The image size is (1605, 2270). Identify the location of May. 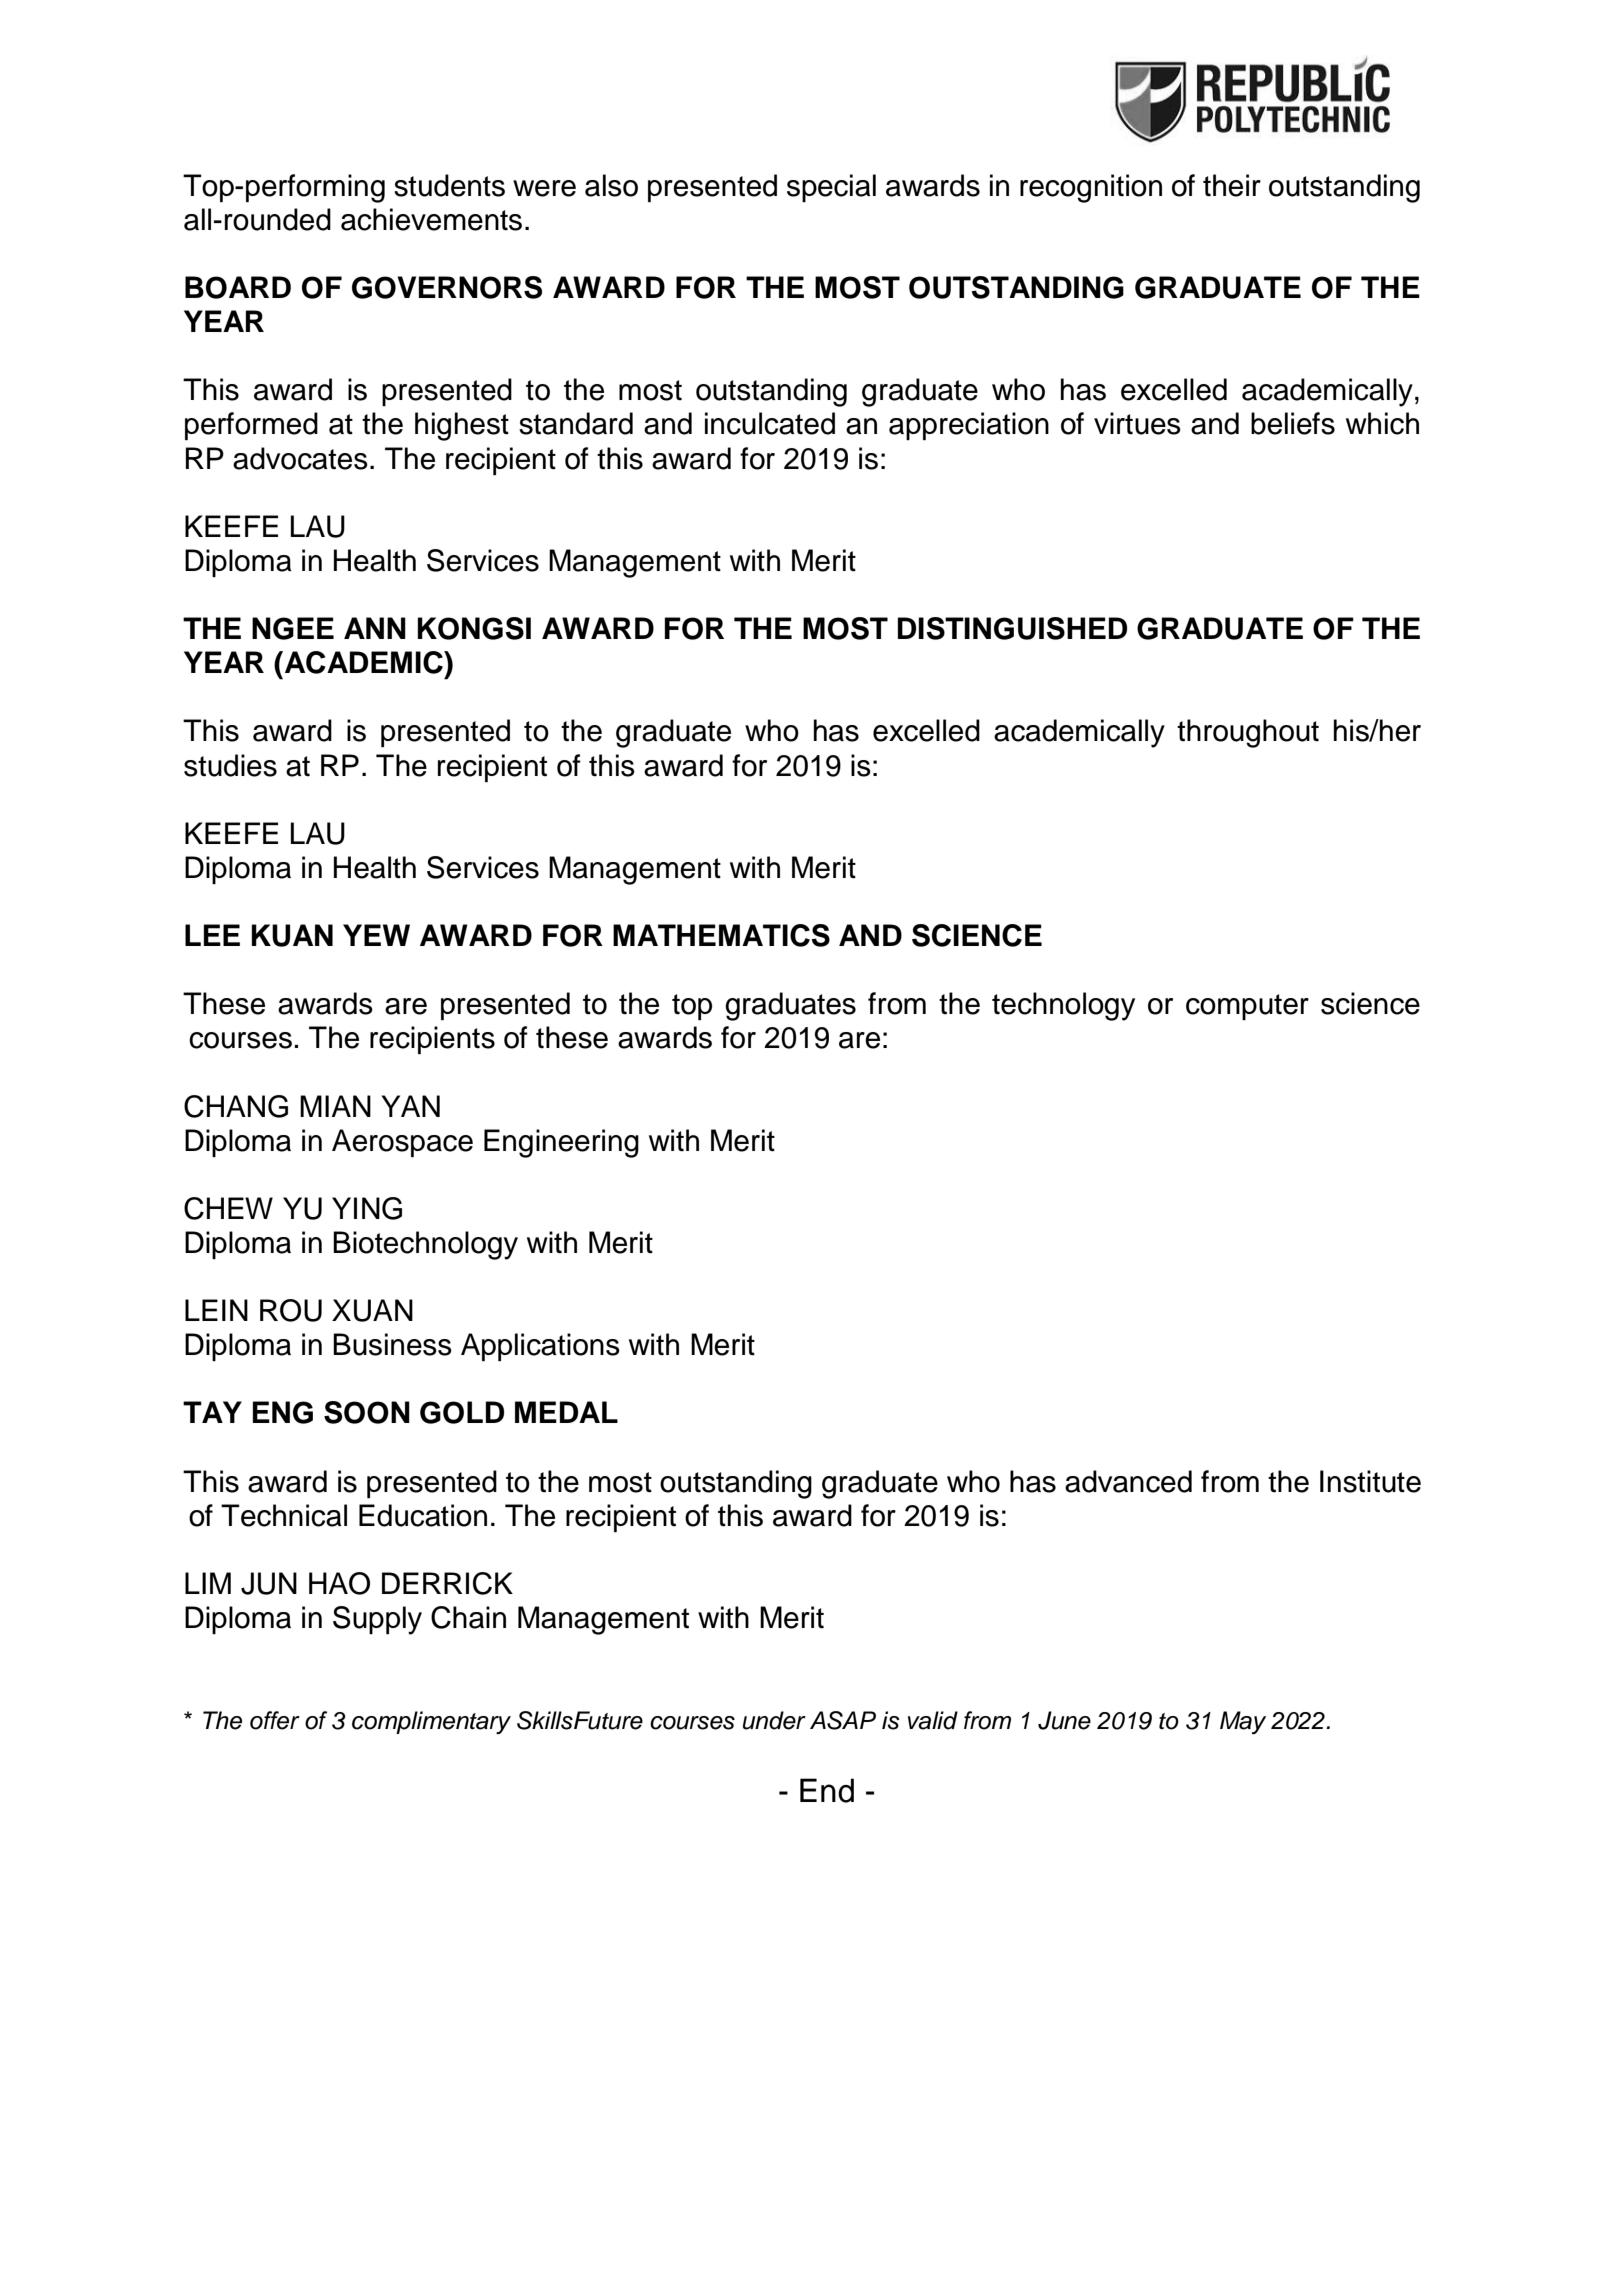
(1243, 1723).
